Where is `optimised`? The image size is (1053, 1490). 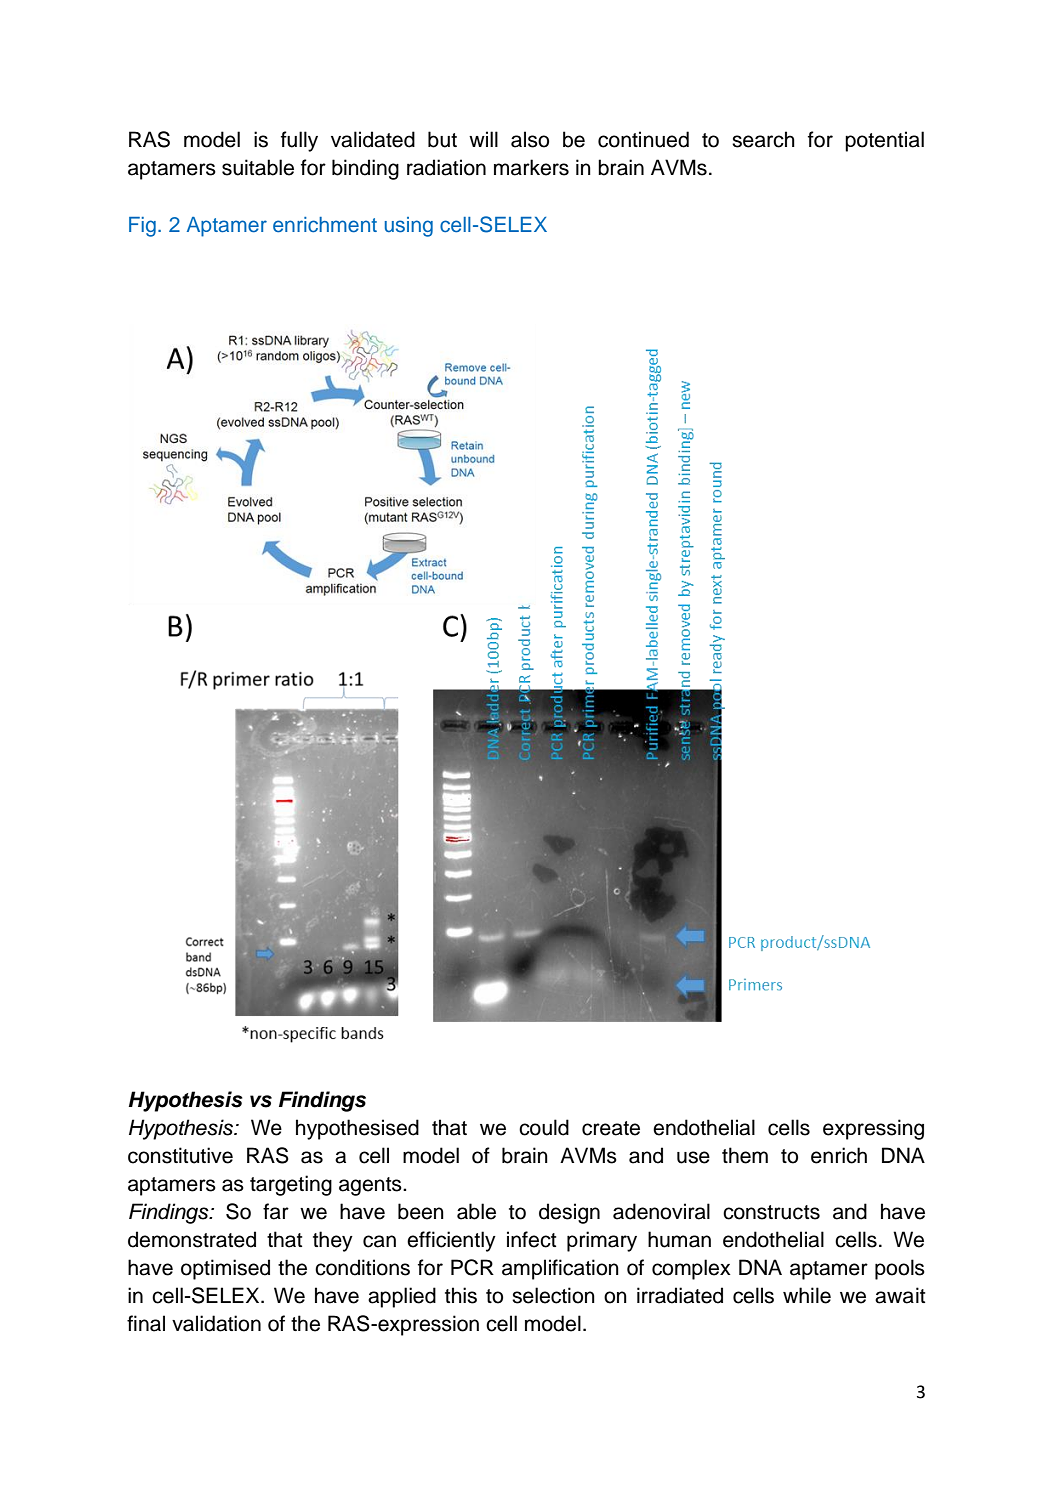
optimised is located at coordinates (225, 1269).
